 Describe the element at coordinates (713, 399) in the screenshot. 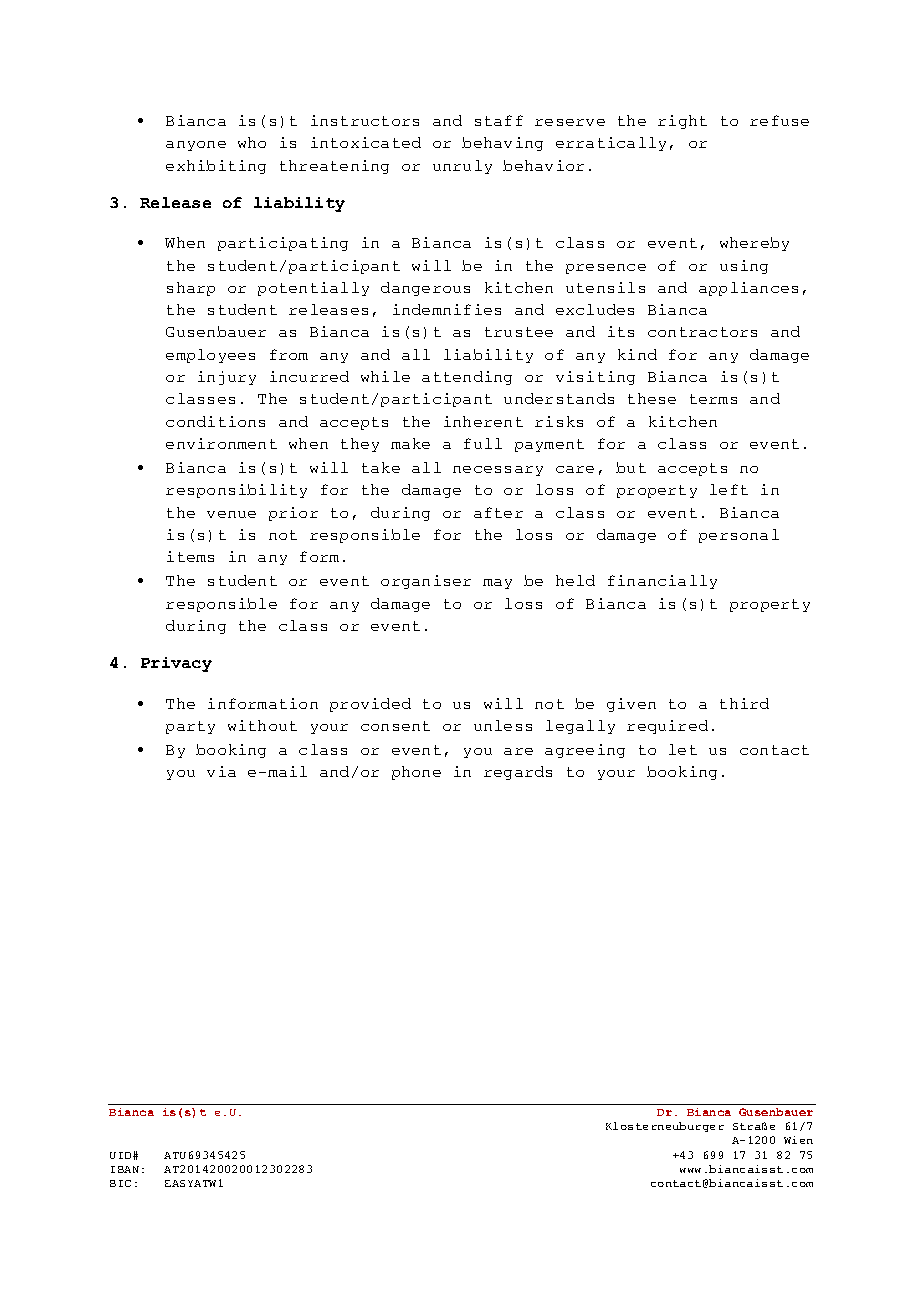

I see `terms` at that location.
